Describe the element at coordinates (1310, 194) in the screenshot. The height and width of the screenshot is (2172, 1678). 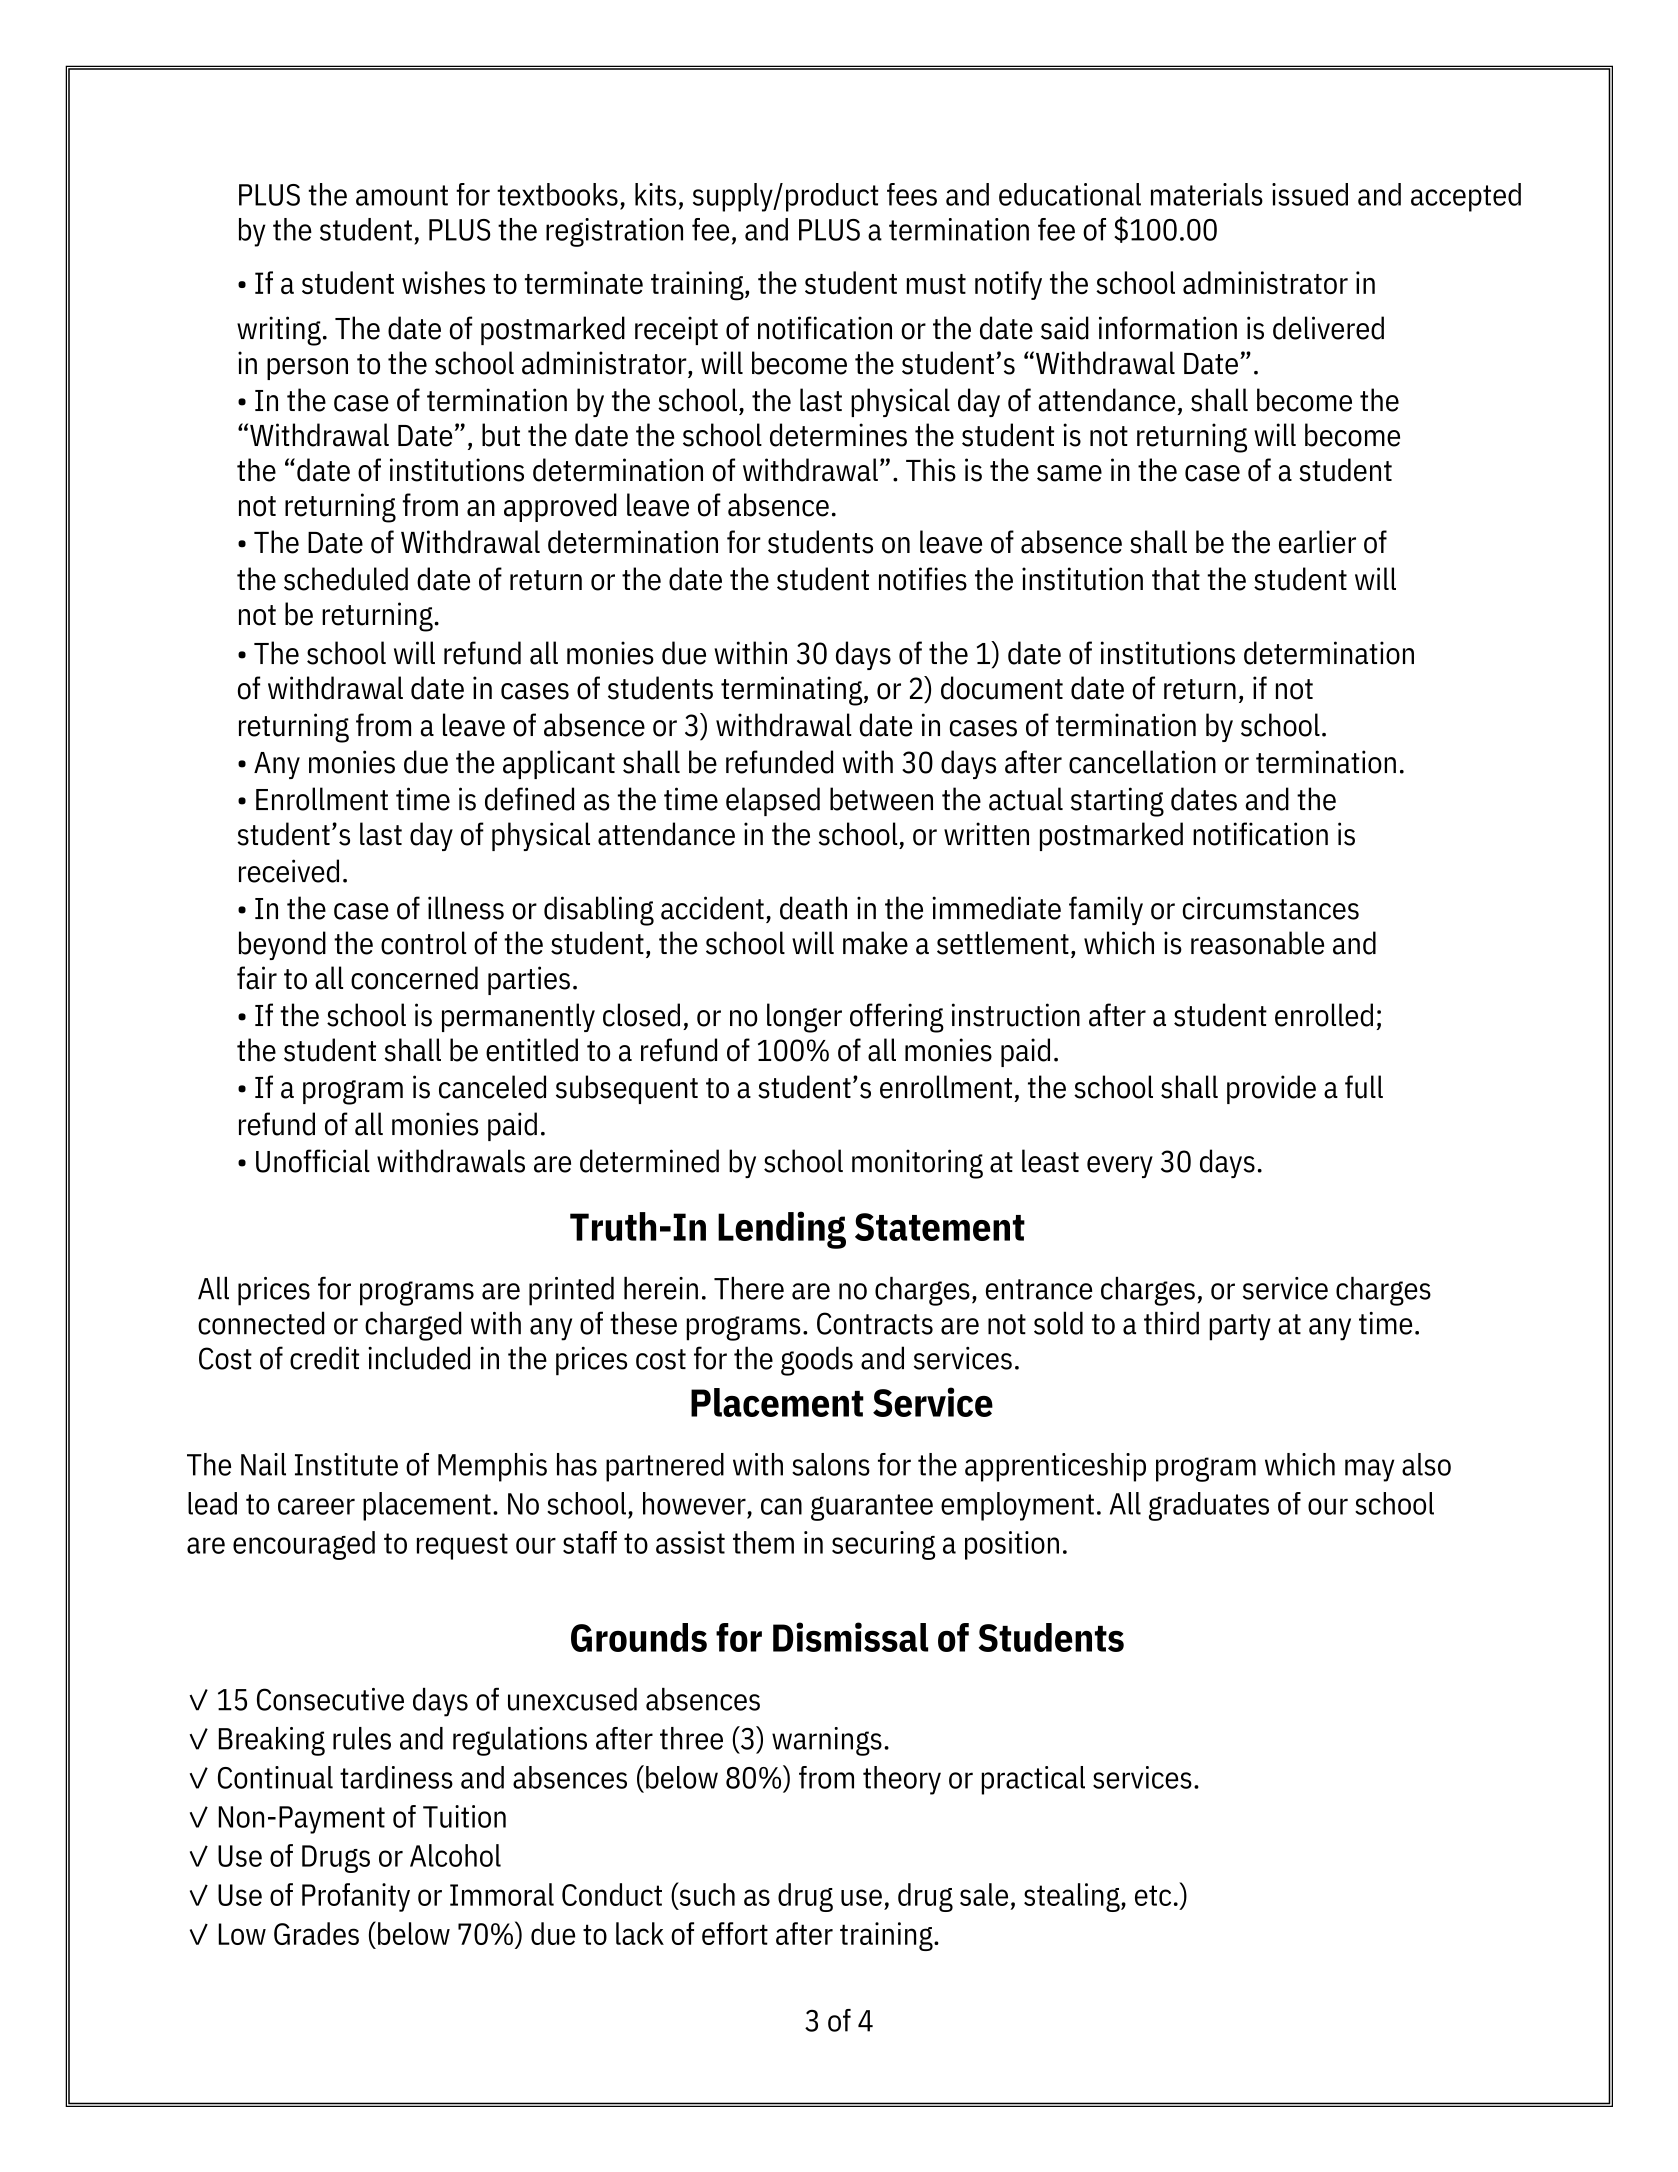
I see `issued` at that location.
